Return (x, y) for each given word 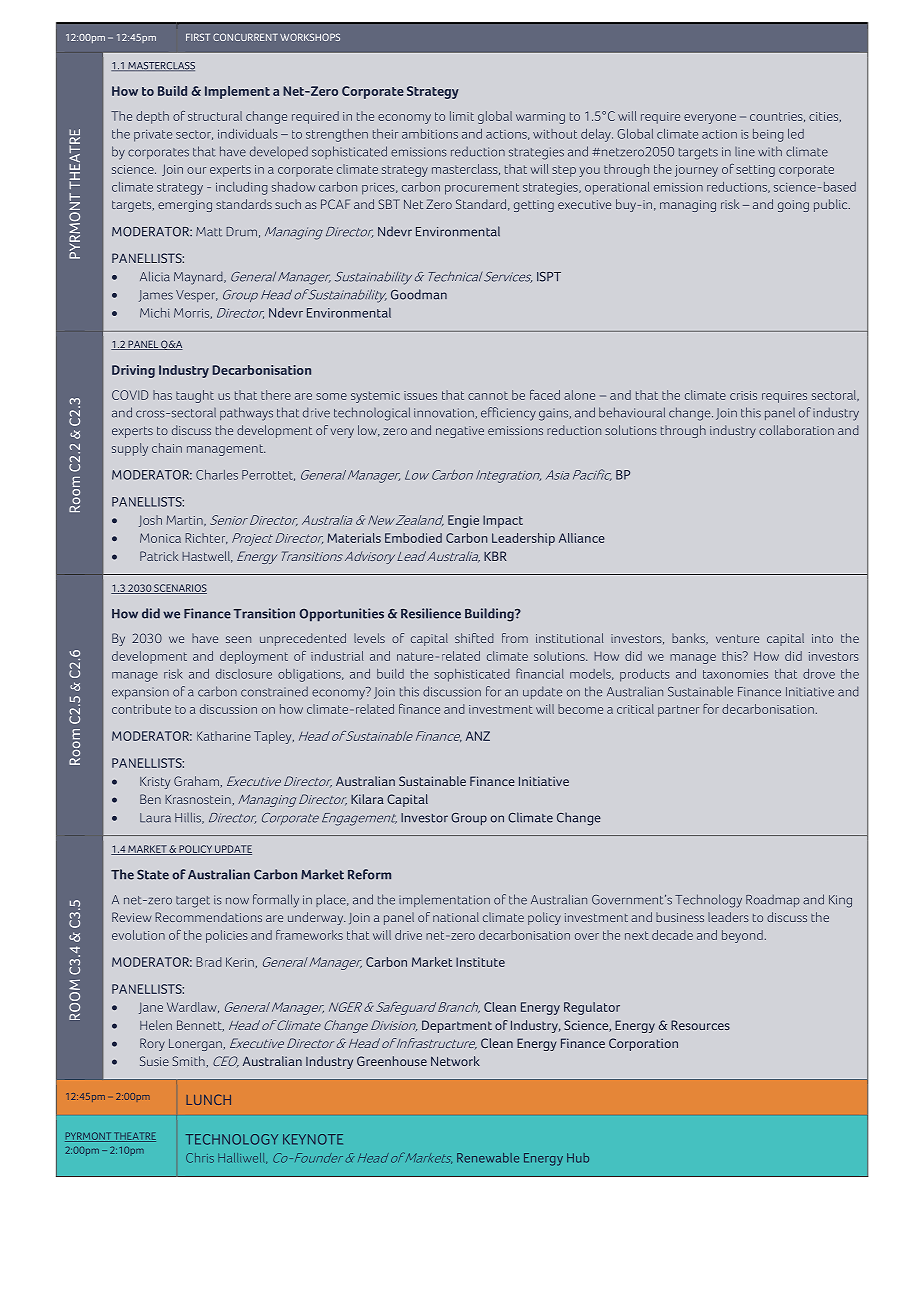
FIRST (198, 37)
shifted (474, 638)
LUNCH (208, 1099)
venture (737, 638)
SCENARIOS (179, 589)
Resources (700, 1025)
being (768, 135)
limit (462, 116)
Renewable (488, 1158)
